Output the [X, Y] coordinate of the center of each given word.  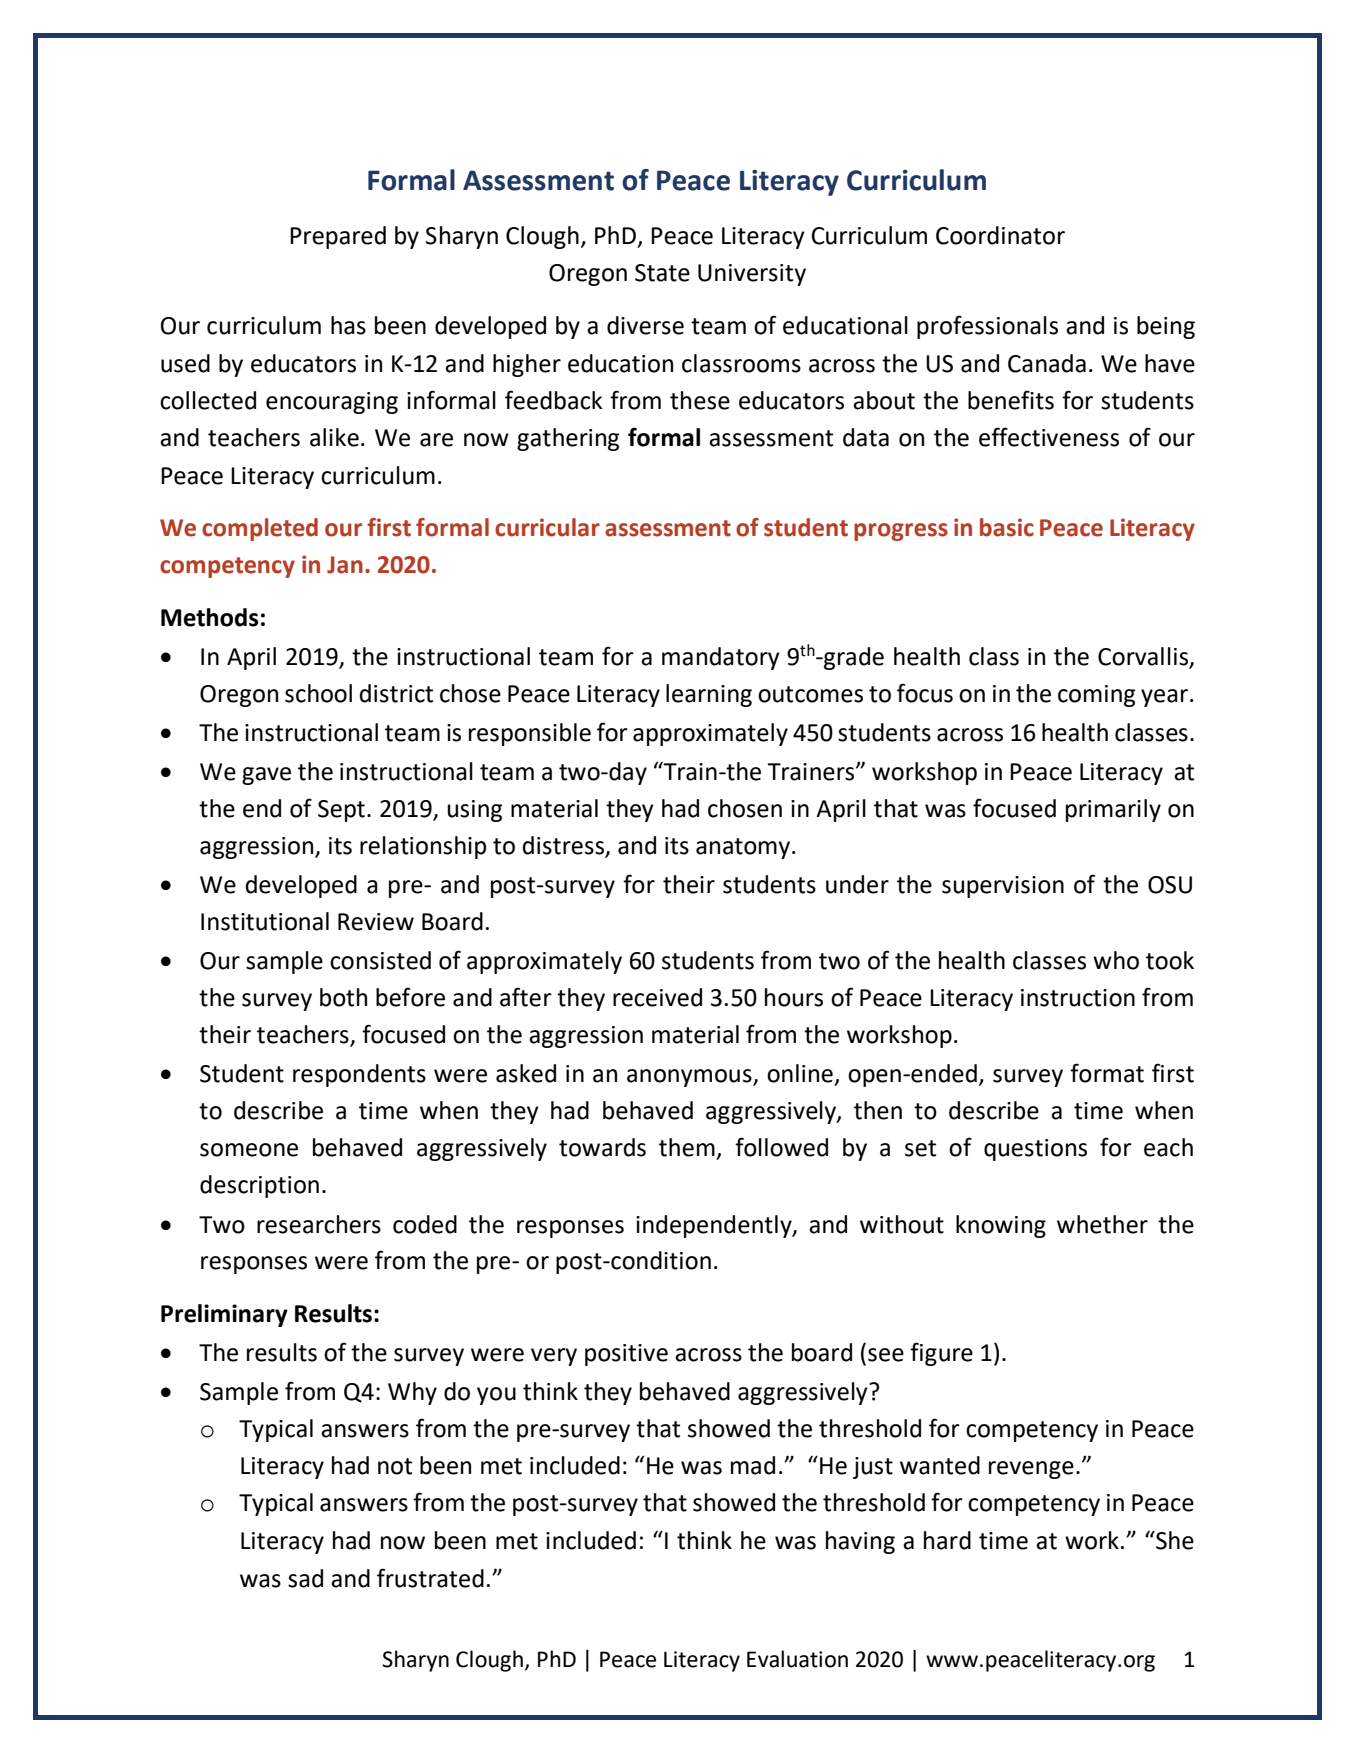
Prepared [338, 237]
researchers [319, 1224]
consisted [380, 960]
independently [715, 1226]
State [662, 273]
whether [1102, 1224]
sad [305, 1578]
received [657, 997]
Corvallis [1144, 657]
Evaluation [797, 1659]
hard [947, 1540]
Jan [345, 565]
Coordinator [1000, 235]
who [1116, 960]
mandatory [721, 658]
